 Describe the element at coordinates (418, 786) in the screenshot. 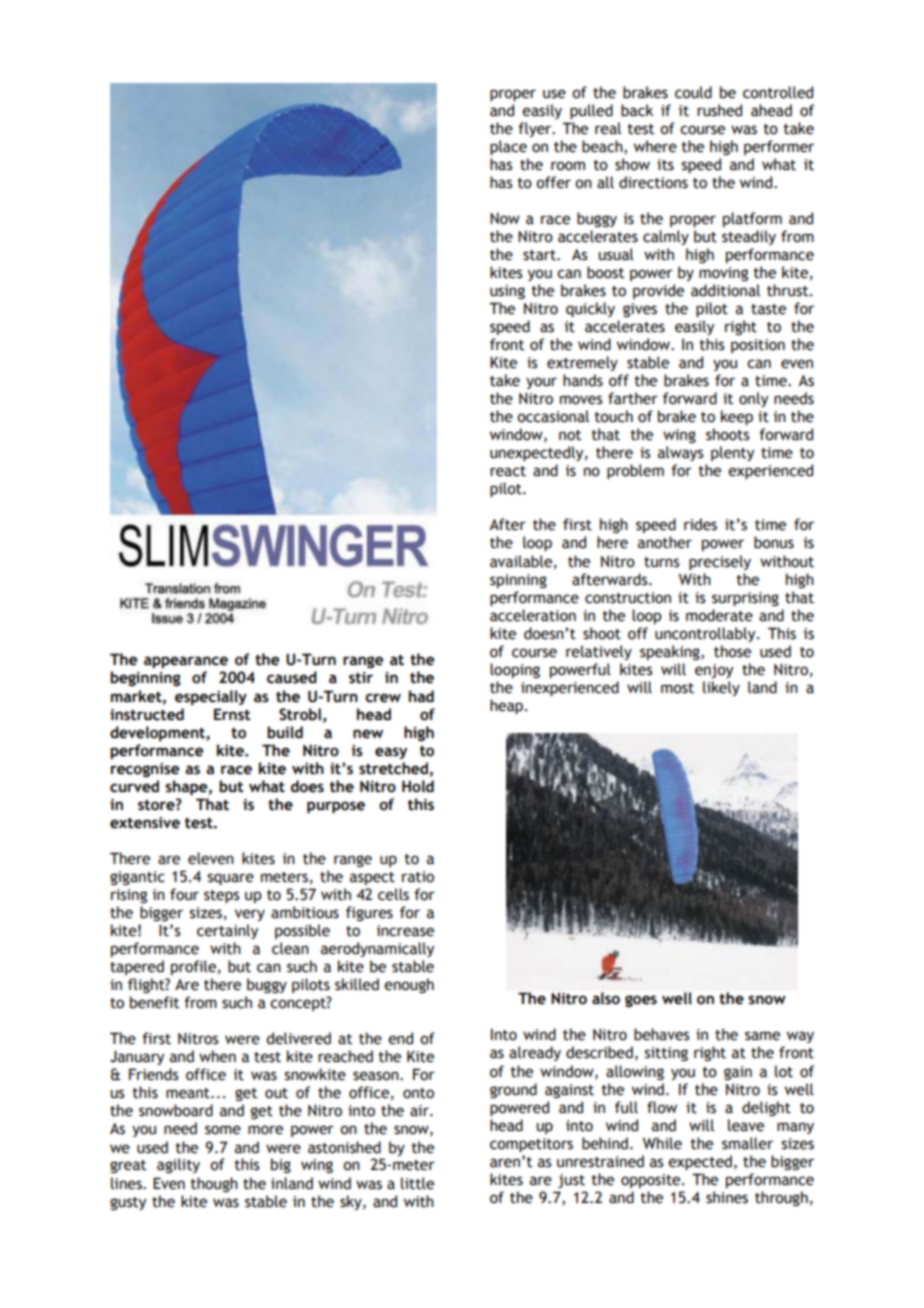

I see `Hold` at that location.
